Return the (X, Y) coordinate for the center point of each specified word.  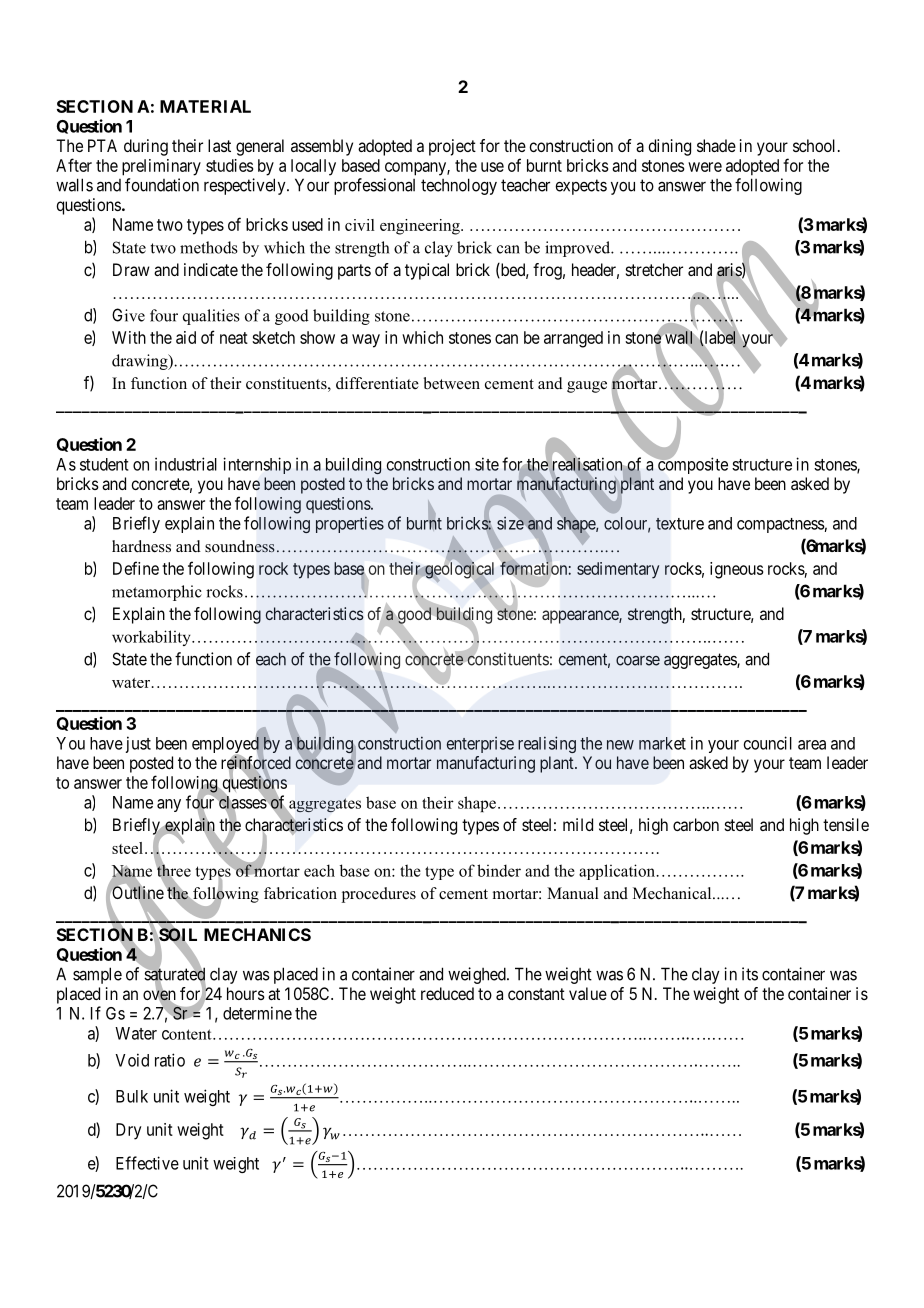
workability (152, 638)
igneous (737, 570)
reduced (447, 993)
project (452, 147)
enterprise (480, 745)
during (146, 147)
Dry (128, 1131)
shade (716, 145)
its (750, 974)
